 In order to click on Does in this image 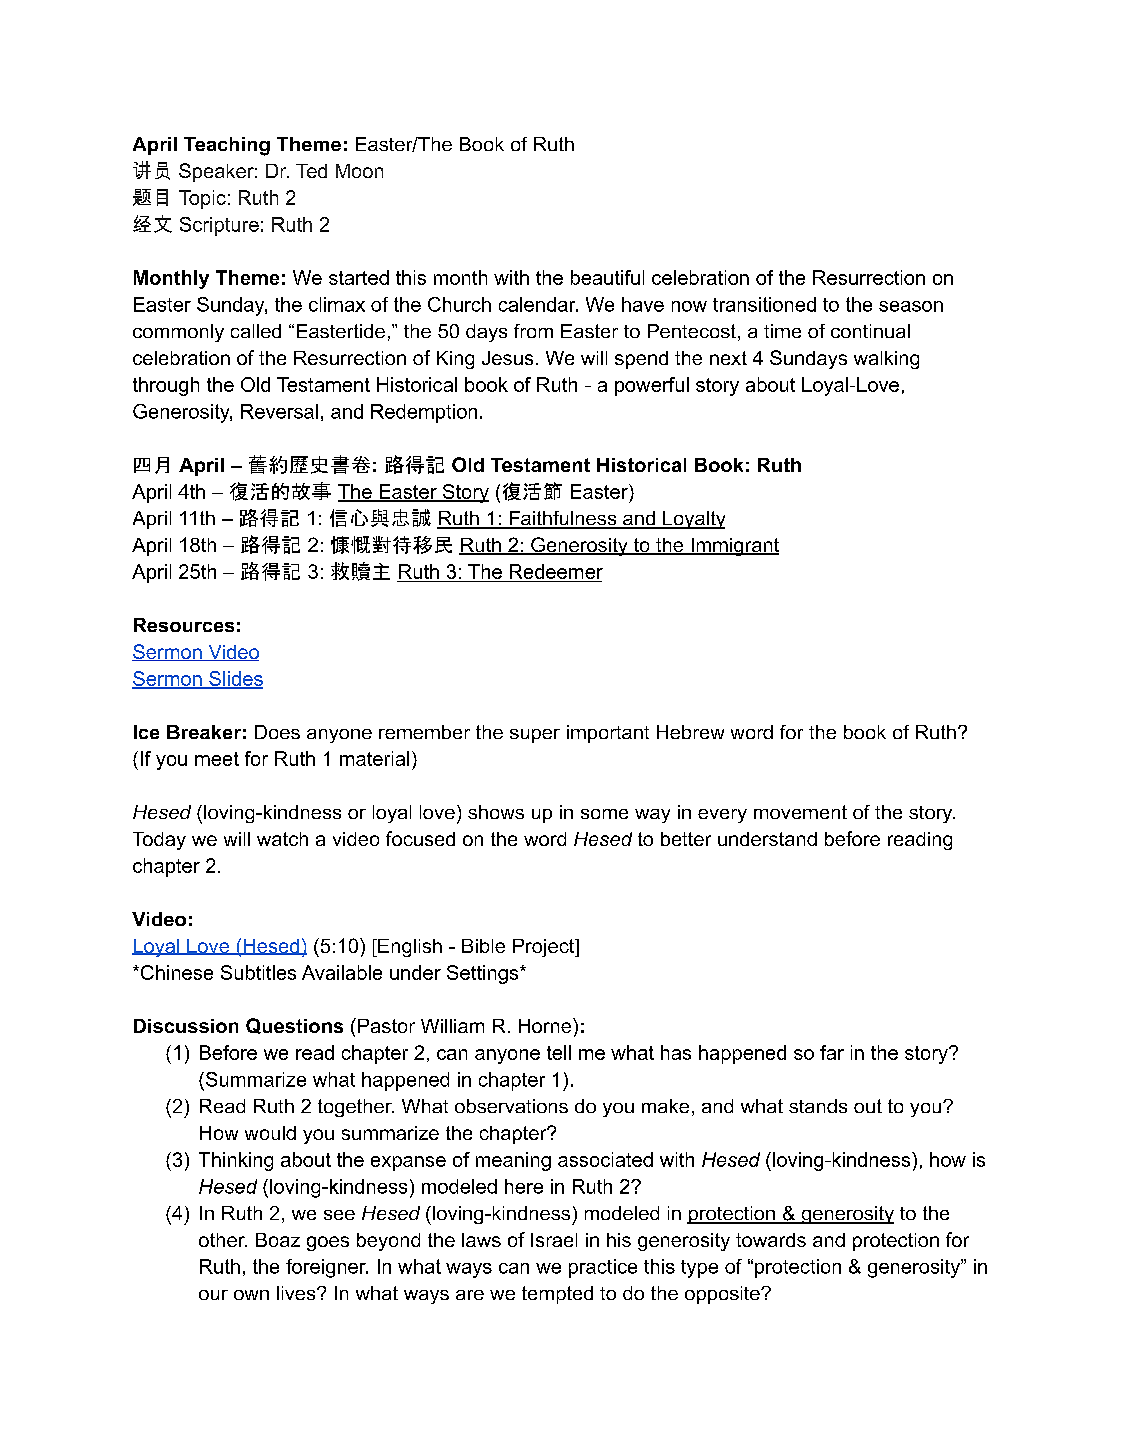, I will do `click(277, 732)`.
